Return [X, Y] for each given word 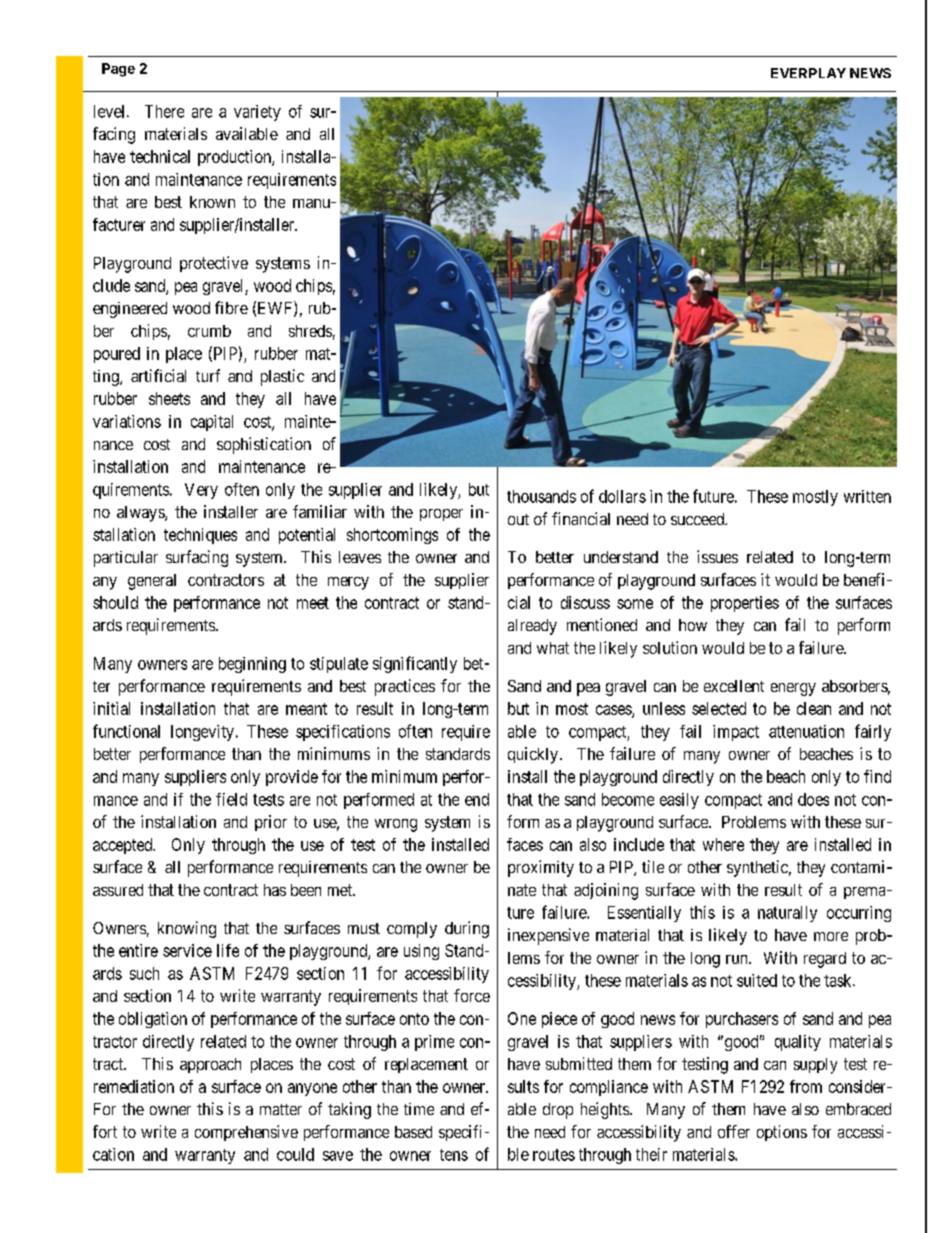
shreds [310, 331]
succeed [699, 519]
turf [208, 375]
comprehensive [246, 1133]
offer [734, 1131]
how [693, 625]
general [152, 582]
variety [257, 113]
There [164, 111]
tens [454, 1155]
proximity [541, 868]
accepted [124, 846]
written [867, 496]
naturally [787, 914]
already [532, 627]
